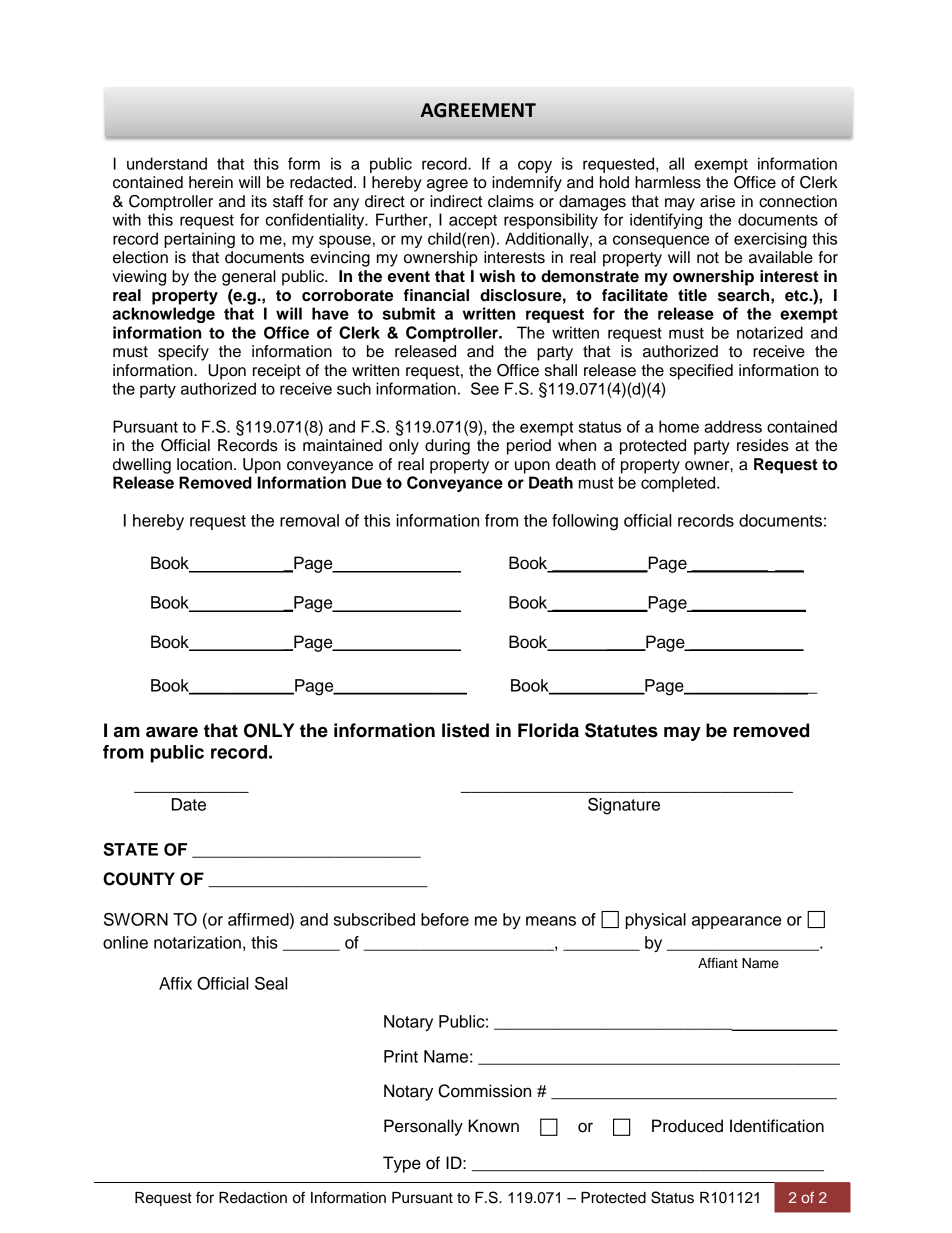 This screenshot has width=952, height=1233. Describe the element at coordinates (445, 919) in the screenshot. I see `before` at that location.
